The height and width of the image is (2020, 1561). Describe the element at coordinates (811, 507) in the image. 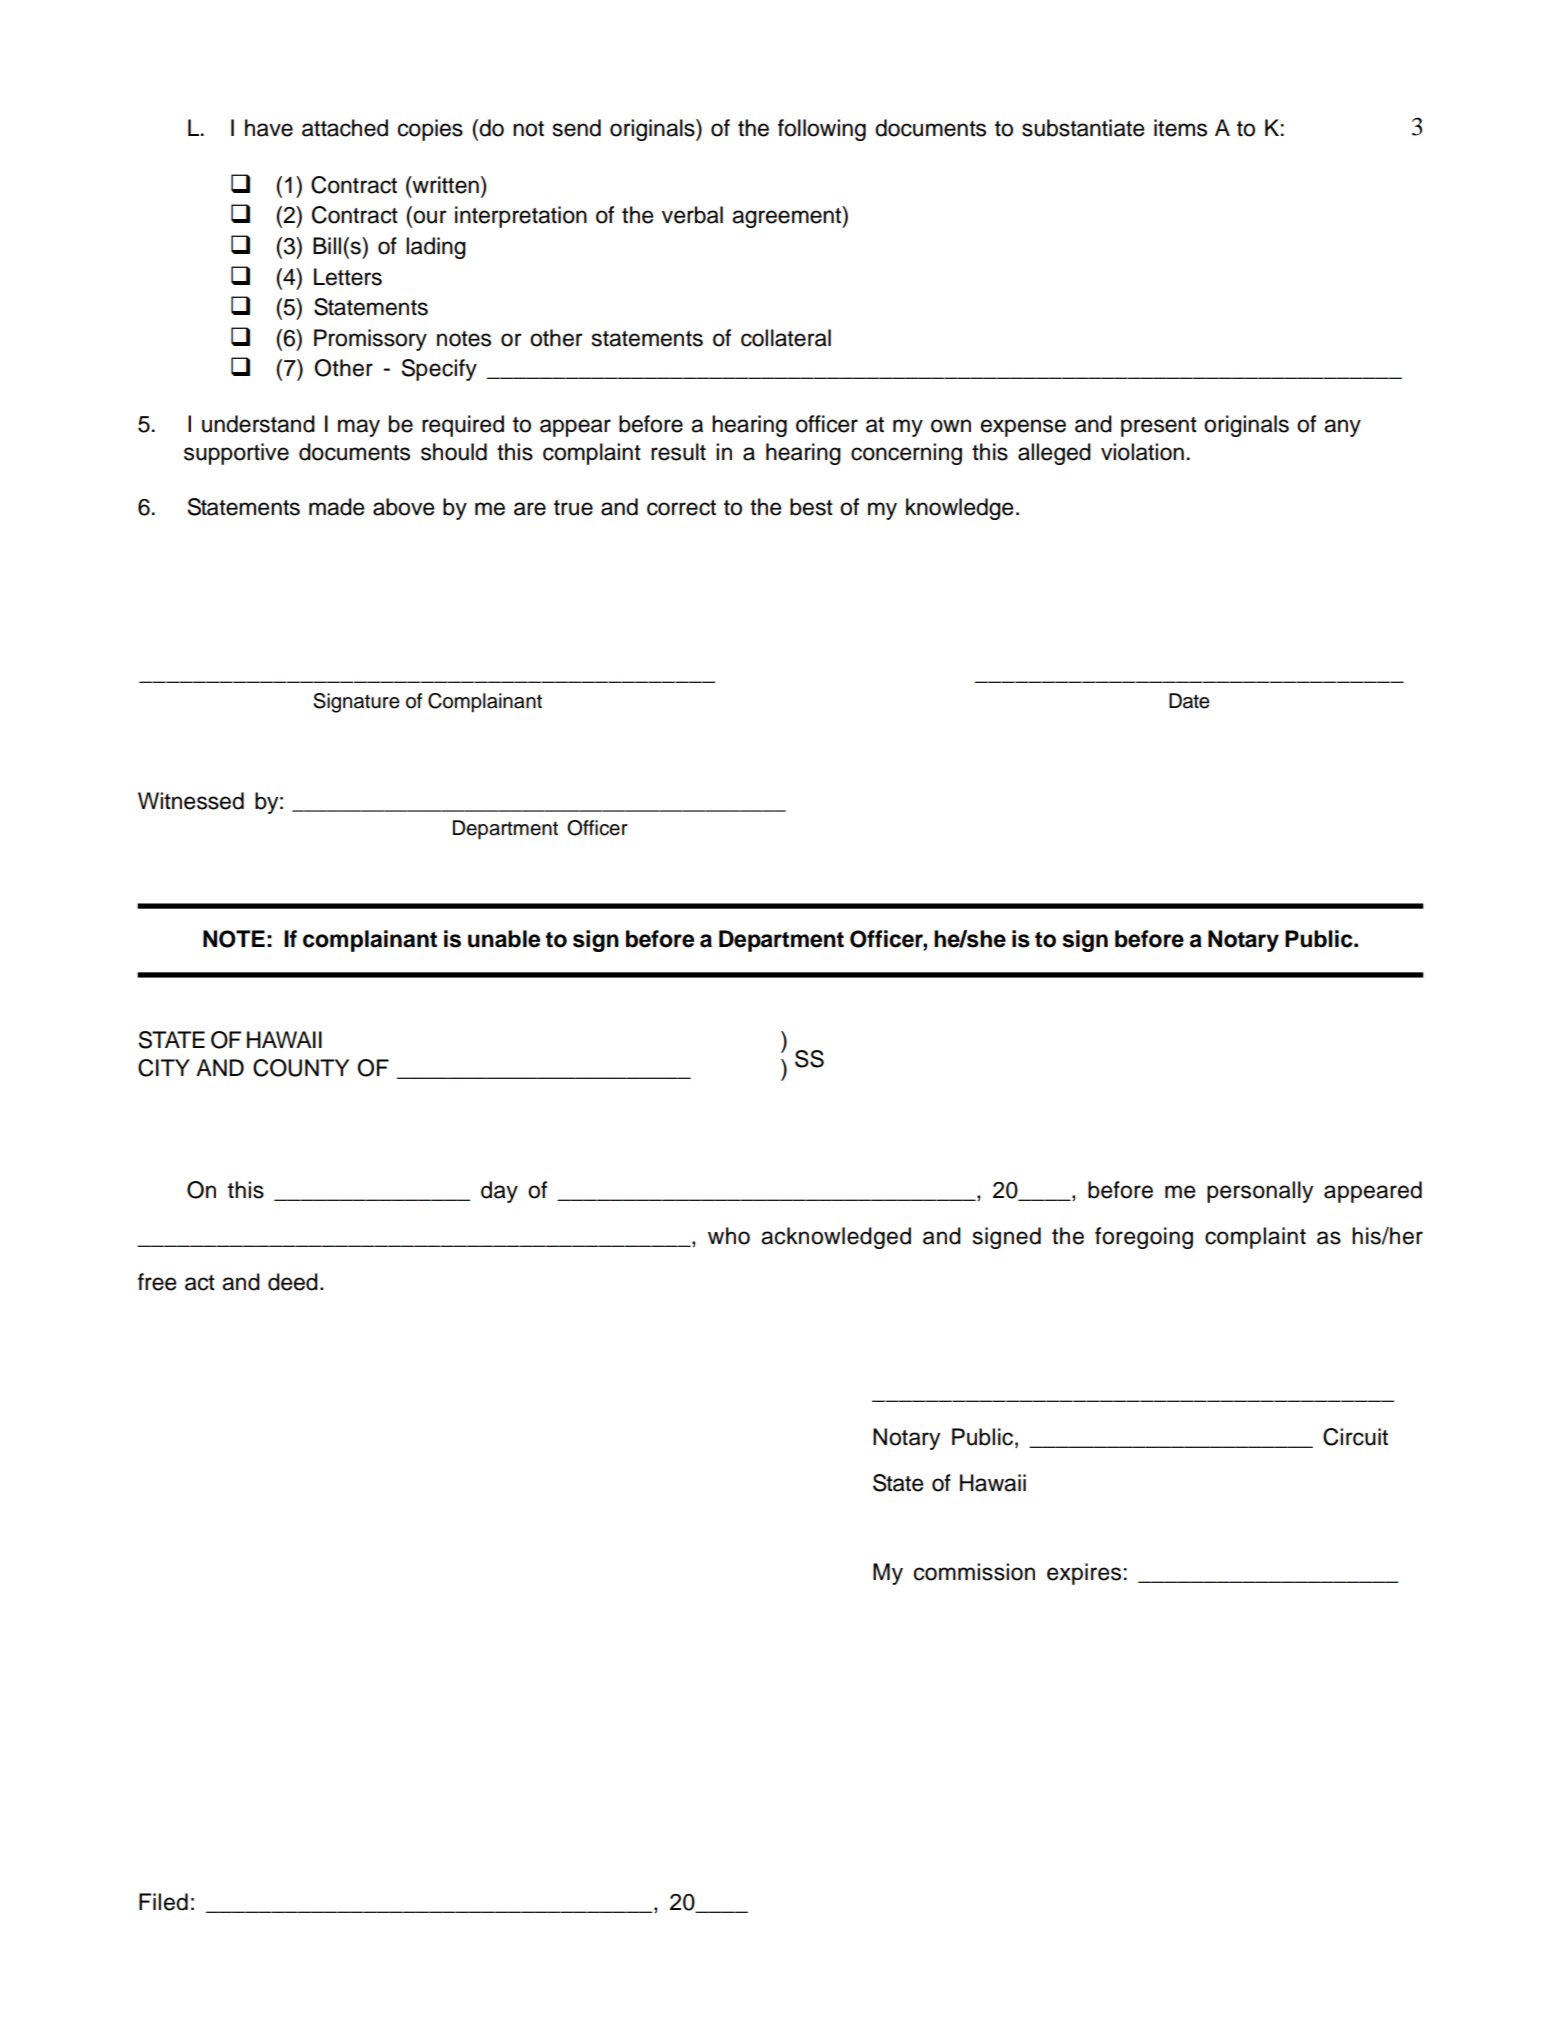

I see `best` at that location.
